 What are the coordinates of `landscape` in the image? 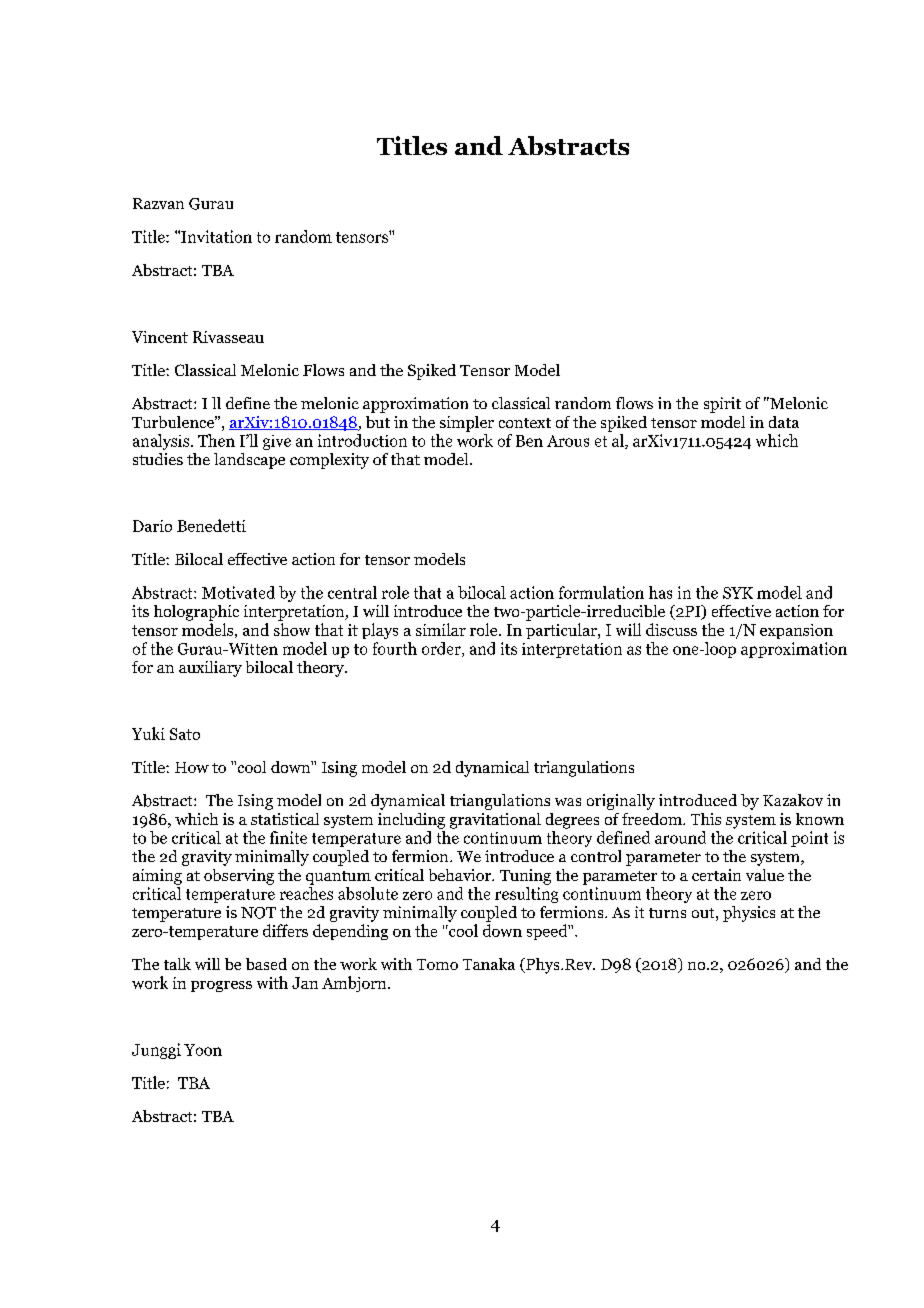 It's located at (249, 461).
